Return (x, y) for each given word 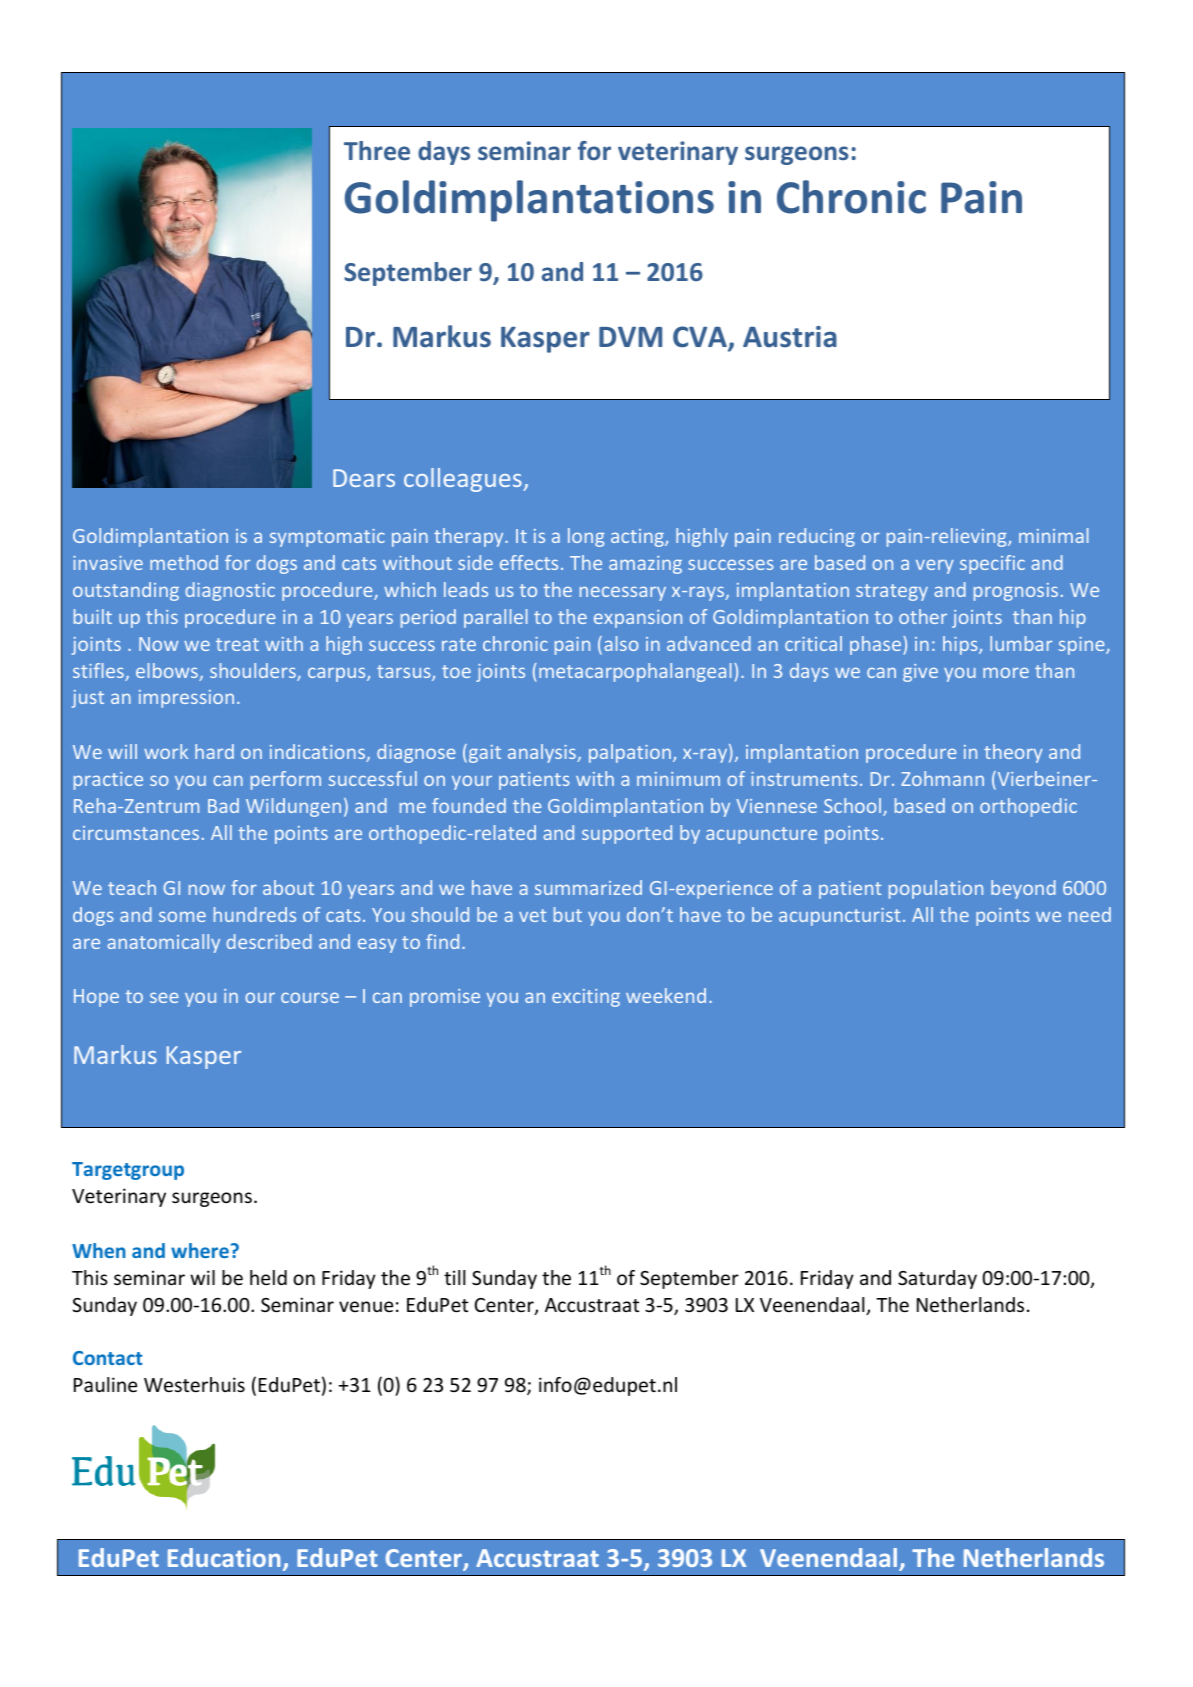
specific (992, 564)
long (586, 537)
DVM (630, 337)
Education (224, 1557)
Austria (790, 337)
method (184, 562)
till (454, 1277)
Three (377, 150)
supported (627, 834)
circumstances (136, 833)
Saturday (937, 1279)
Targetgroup (128, 1171)
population (936, 889)
